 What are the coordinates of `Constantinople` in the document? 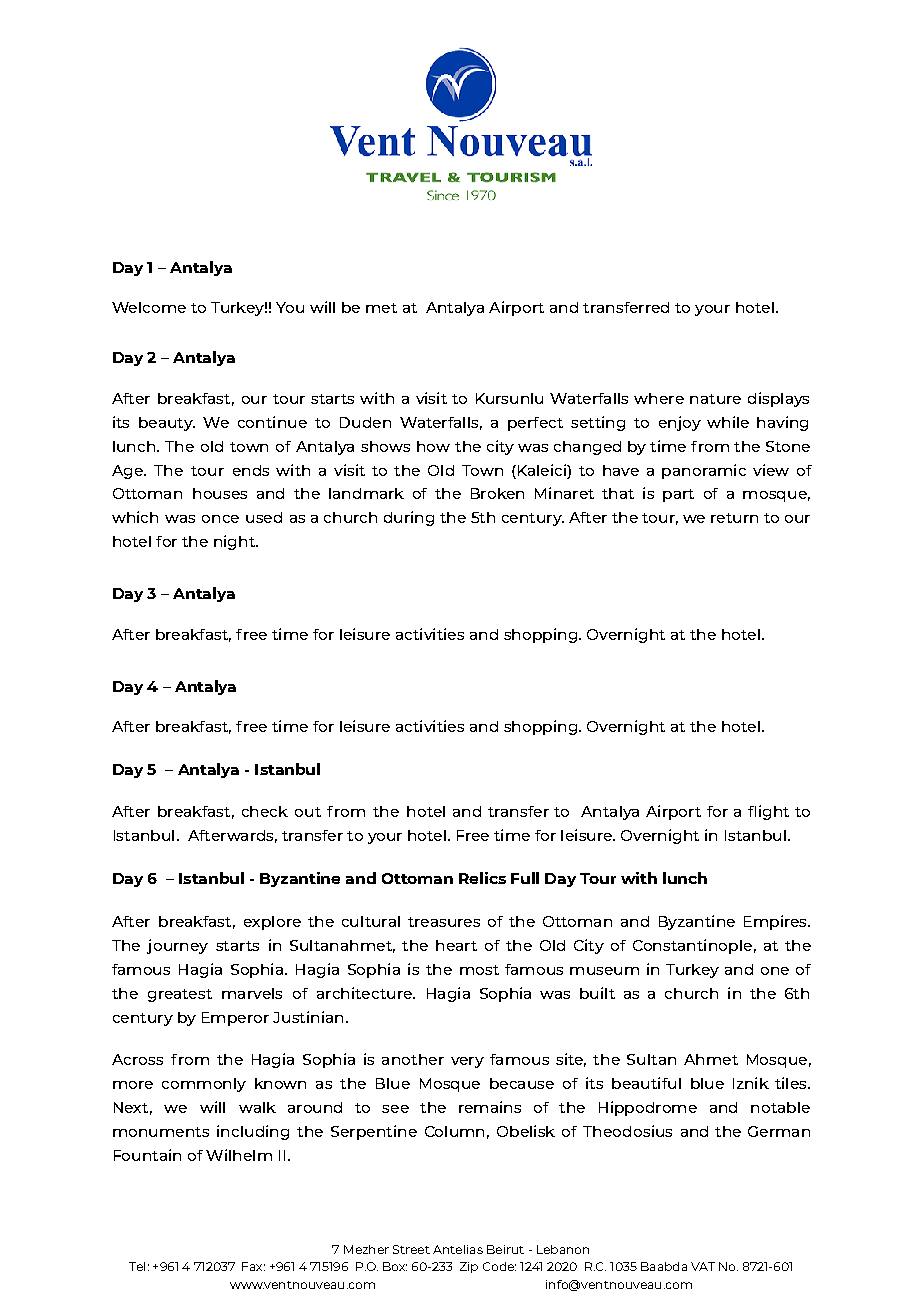 It's located at (692, 946).
